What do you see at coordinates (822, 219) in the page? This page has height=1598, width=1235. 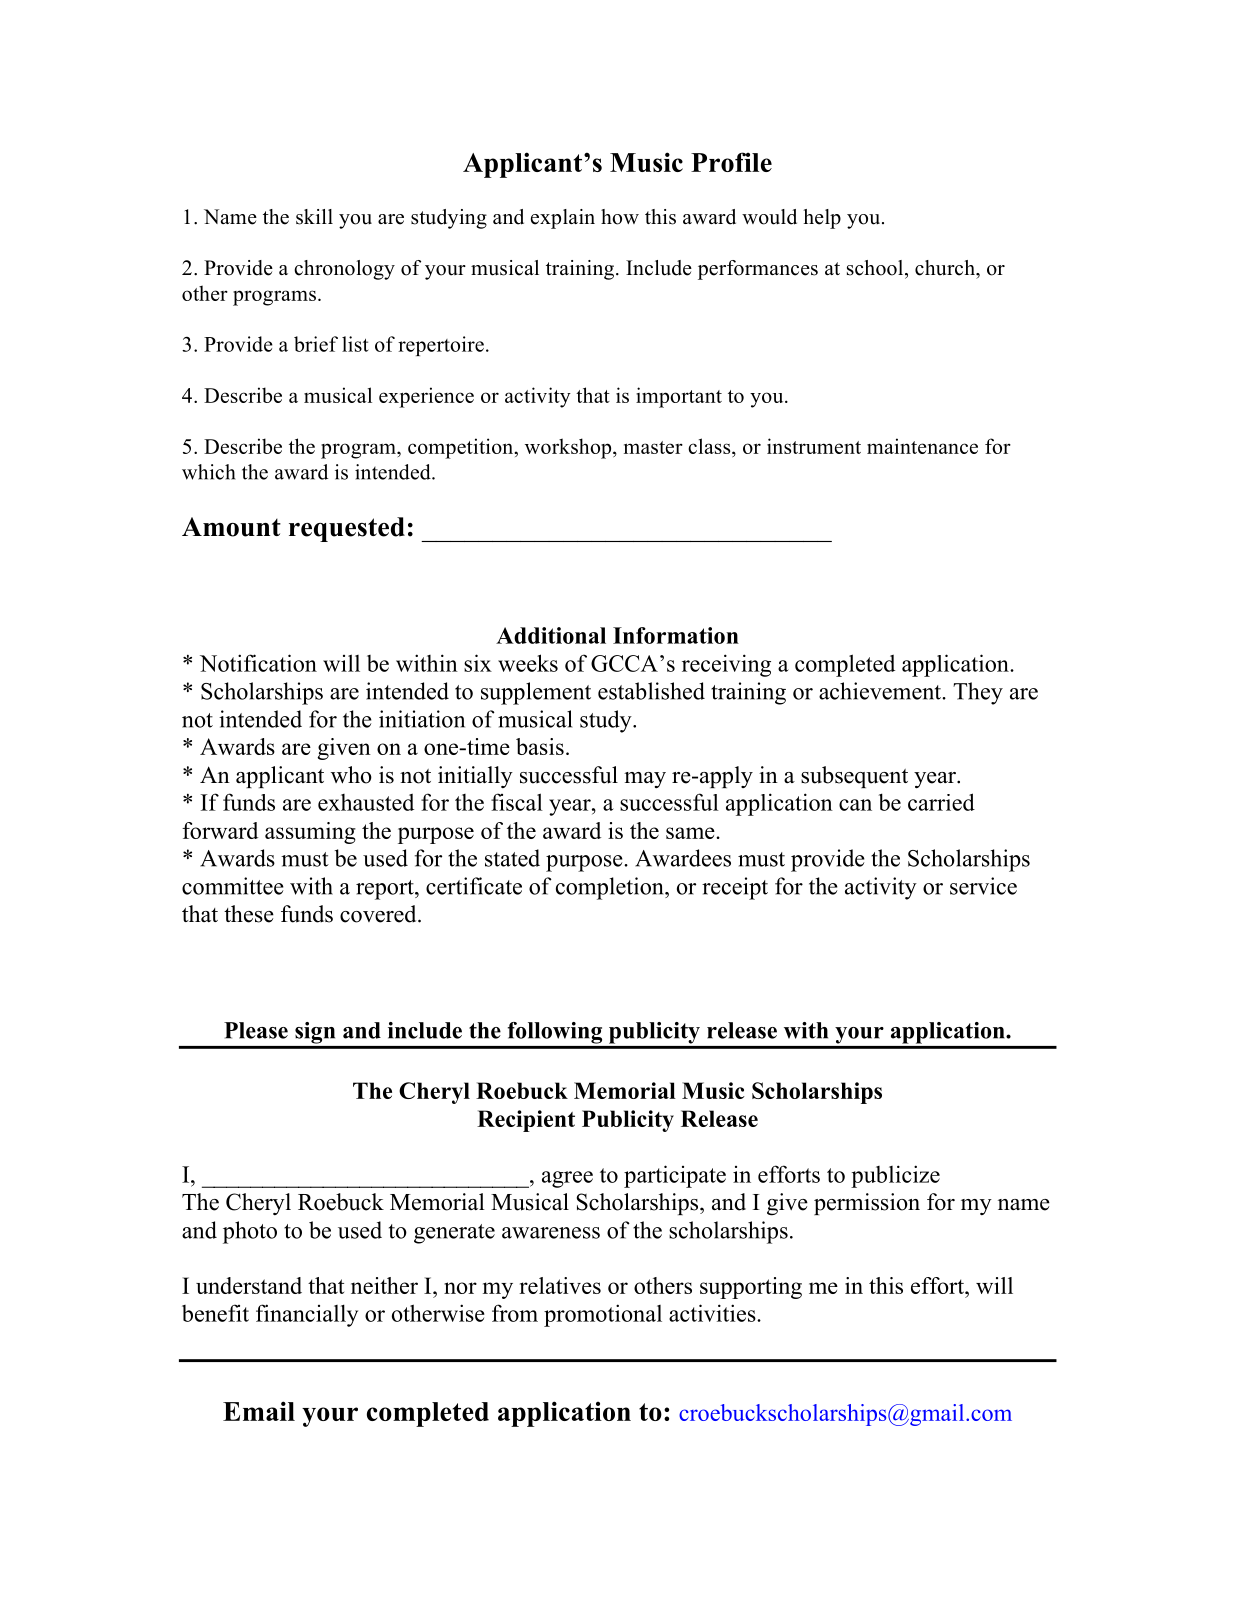 I see `help` at bounding box center [822, 219].
